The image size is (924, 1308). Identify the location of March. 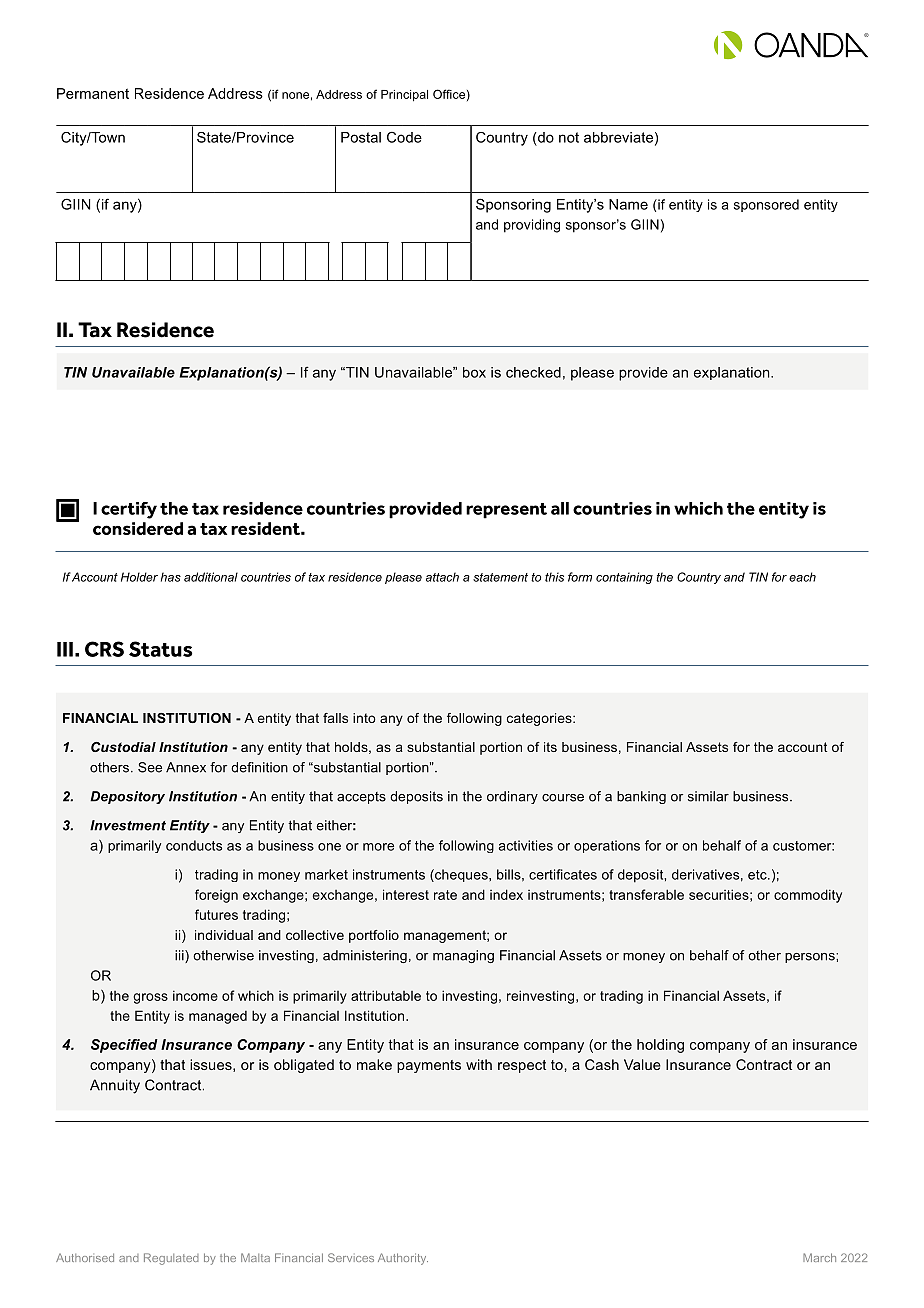
(819, 1257).
